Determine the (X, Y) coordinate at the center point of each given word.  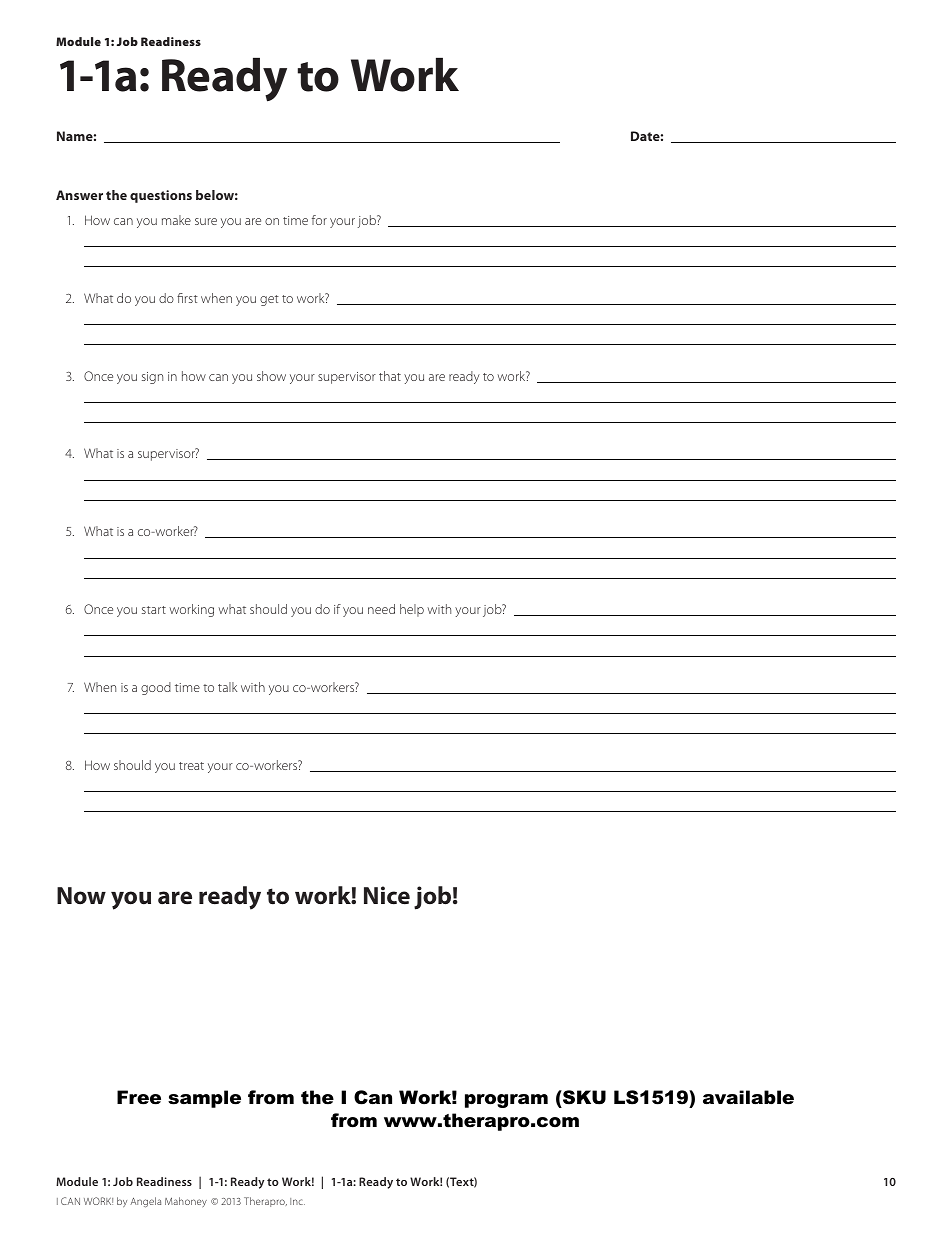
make (176, 220)
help (412, 610)
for (319, 220)
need (381, 609)
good (156, 688)
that (390, 376)
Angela (145, 1202)
